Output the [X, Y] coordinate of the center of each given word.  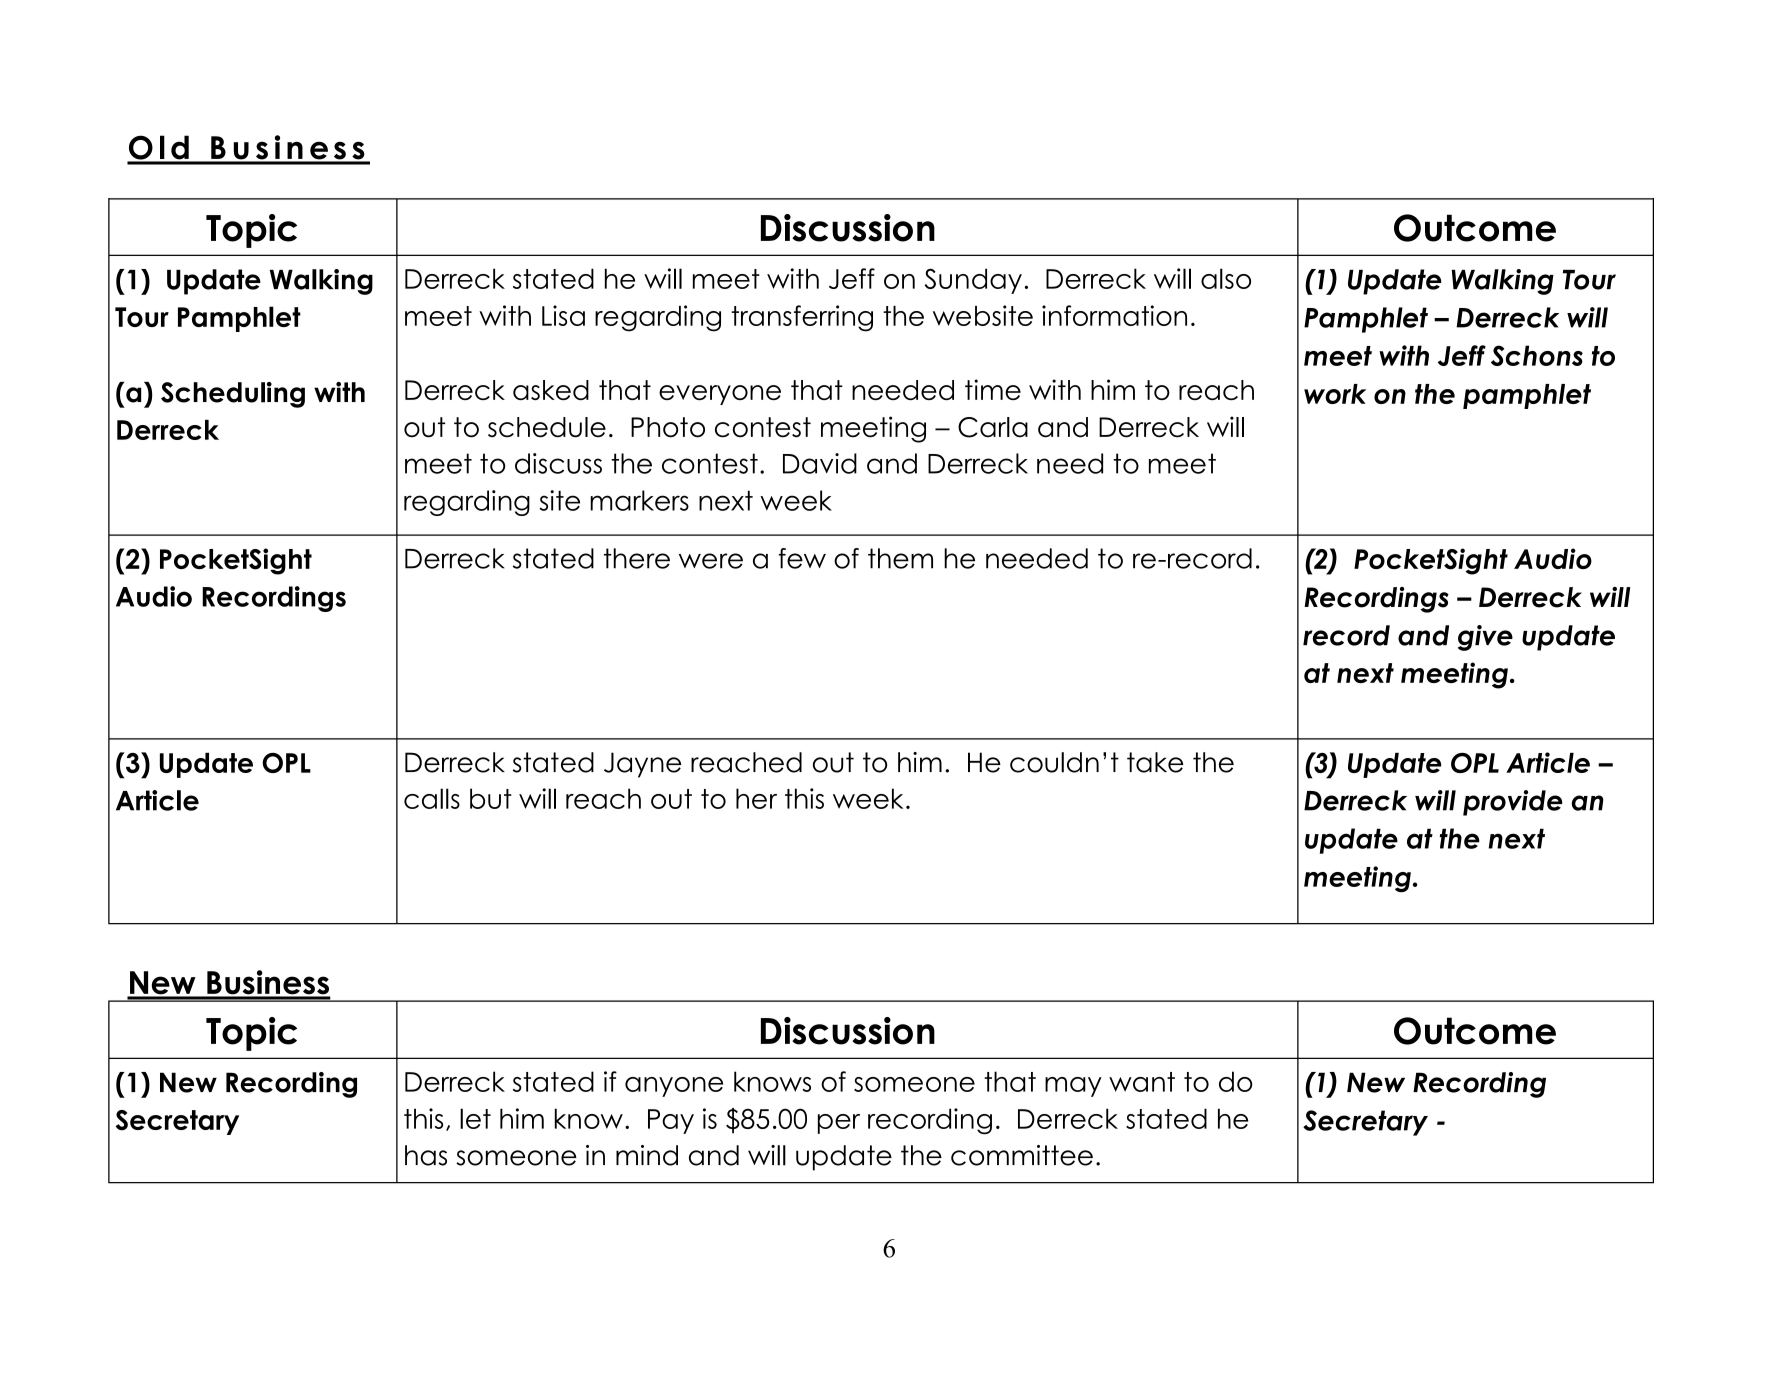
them [900, 558]
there [637, 558]
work [1335, 394]
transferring [802, 318]
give [1485, 638]
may [1073, 1087]
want [1142, 1082]
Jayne [642, 765]
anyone [674, 1087]
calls [432, 798]
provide [1513, 803]
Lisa [563, 315]
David [820, 463]
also [1226, 278]
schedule [547, 427]
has [426, 1155]
